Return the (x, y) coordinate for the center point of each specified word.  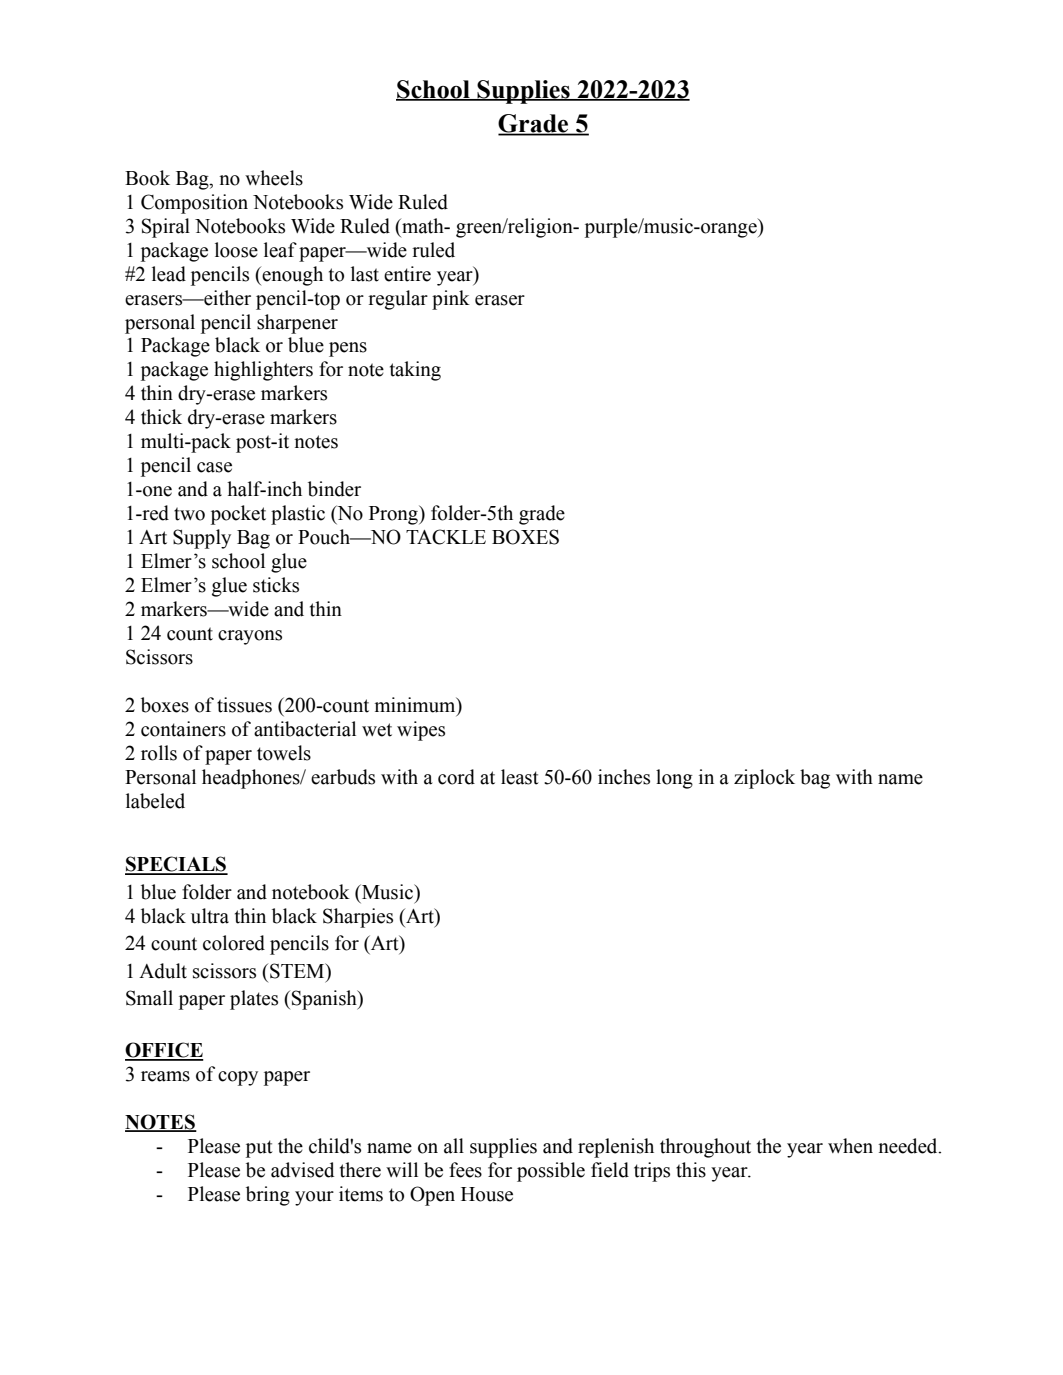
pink (451, 300)
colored (234, 943)
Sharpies (358, 918)
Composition (194, 204)
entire (407, 274)
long (674, 779)
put (259, 1149)
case (214, 467)
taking (415, 371)
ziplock (764, 779)
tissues (244, 705)
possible (551, 1172)
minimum (416, 706)
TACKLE (446, 537)
